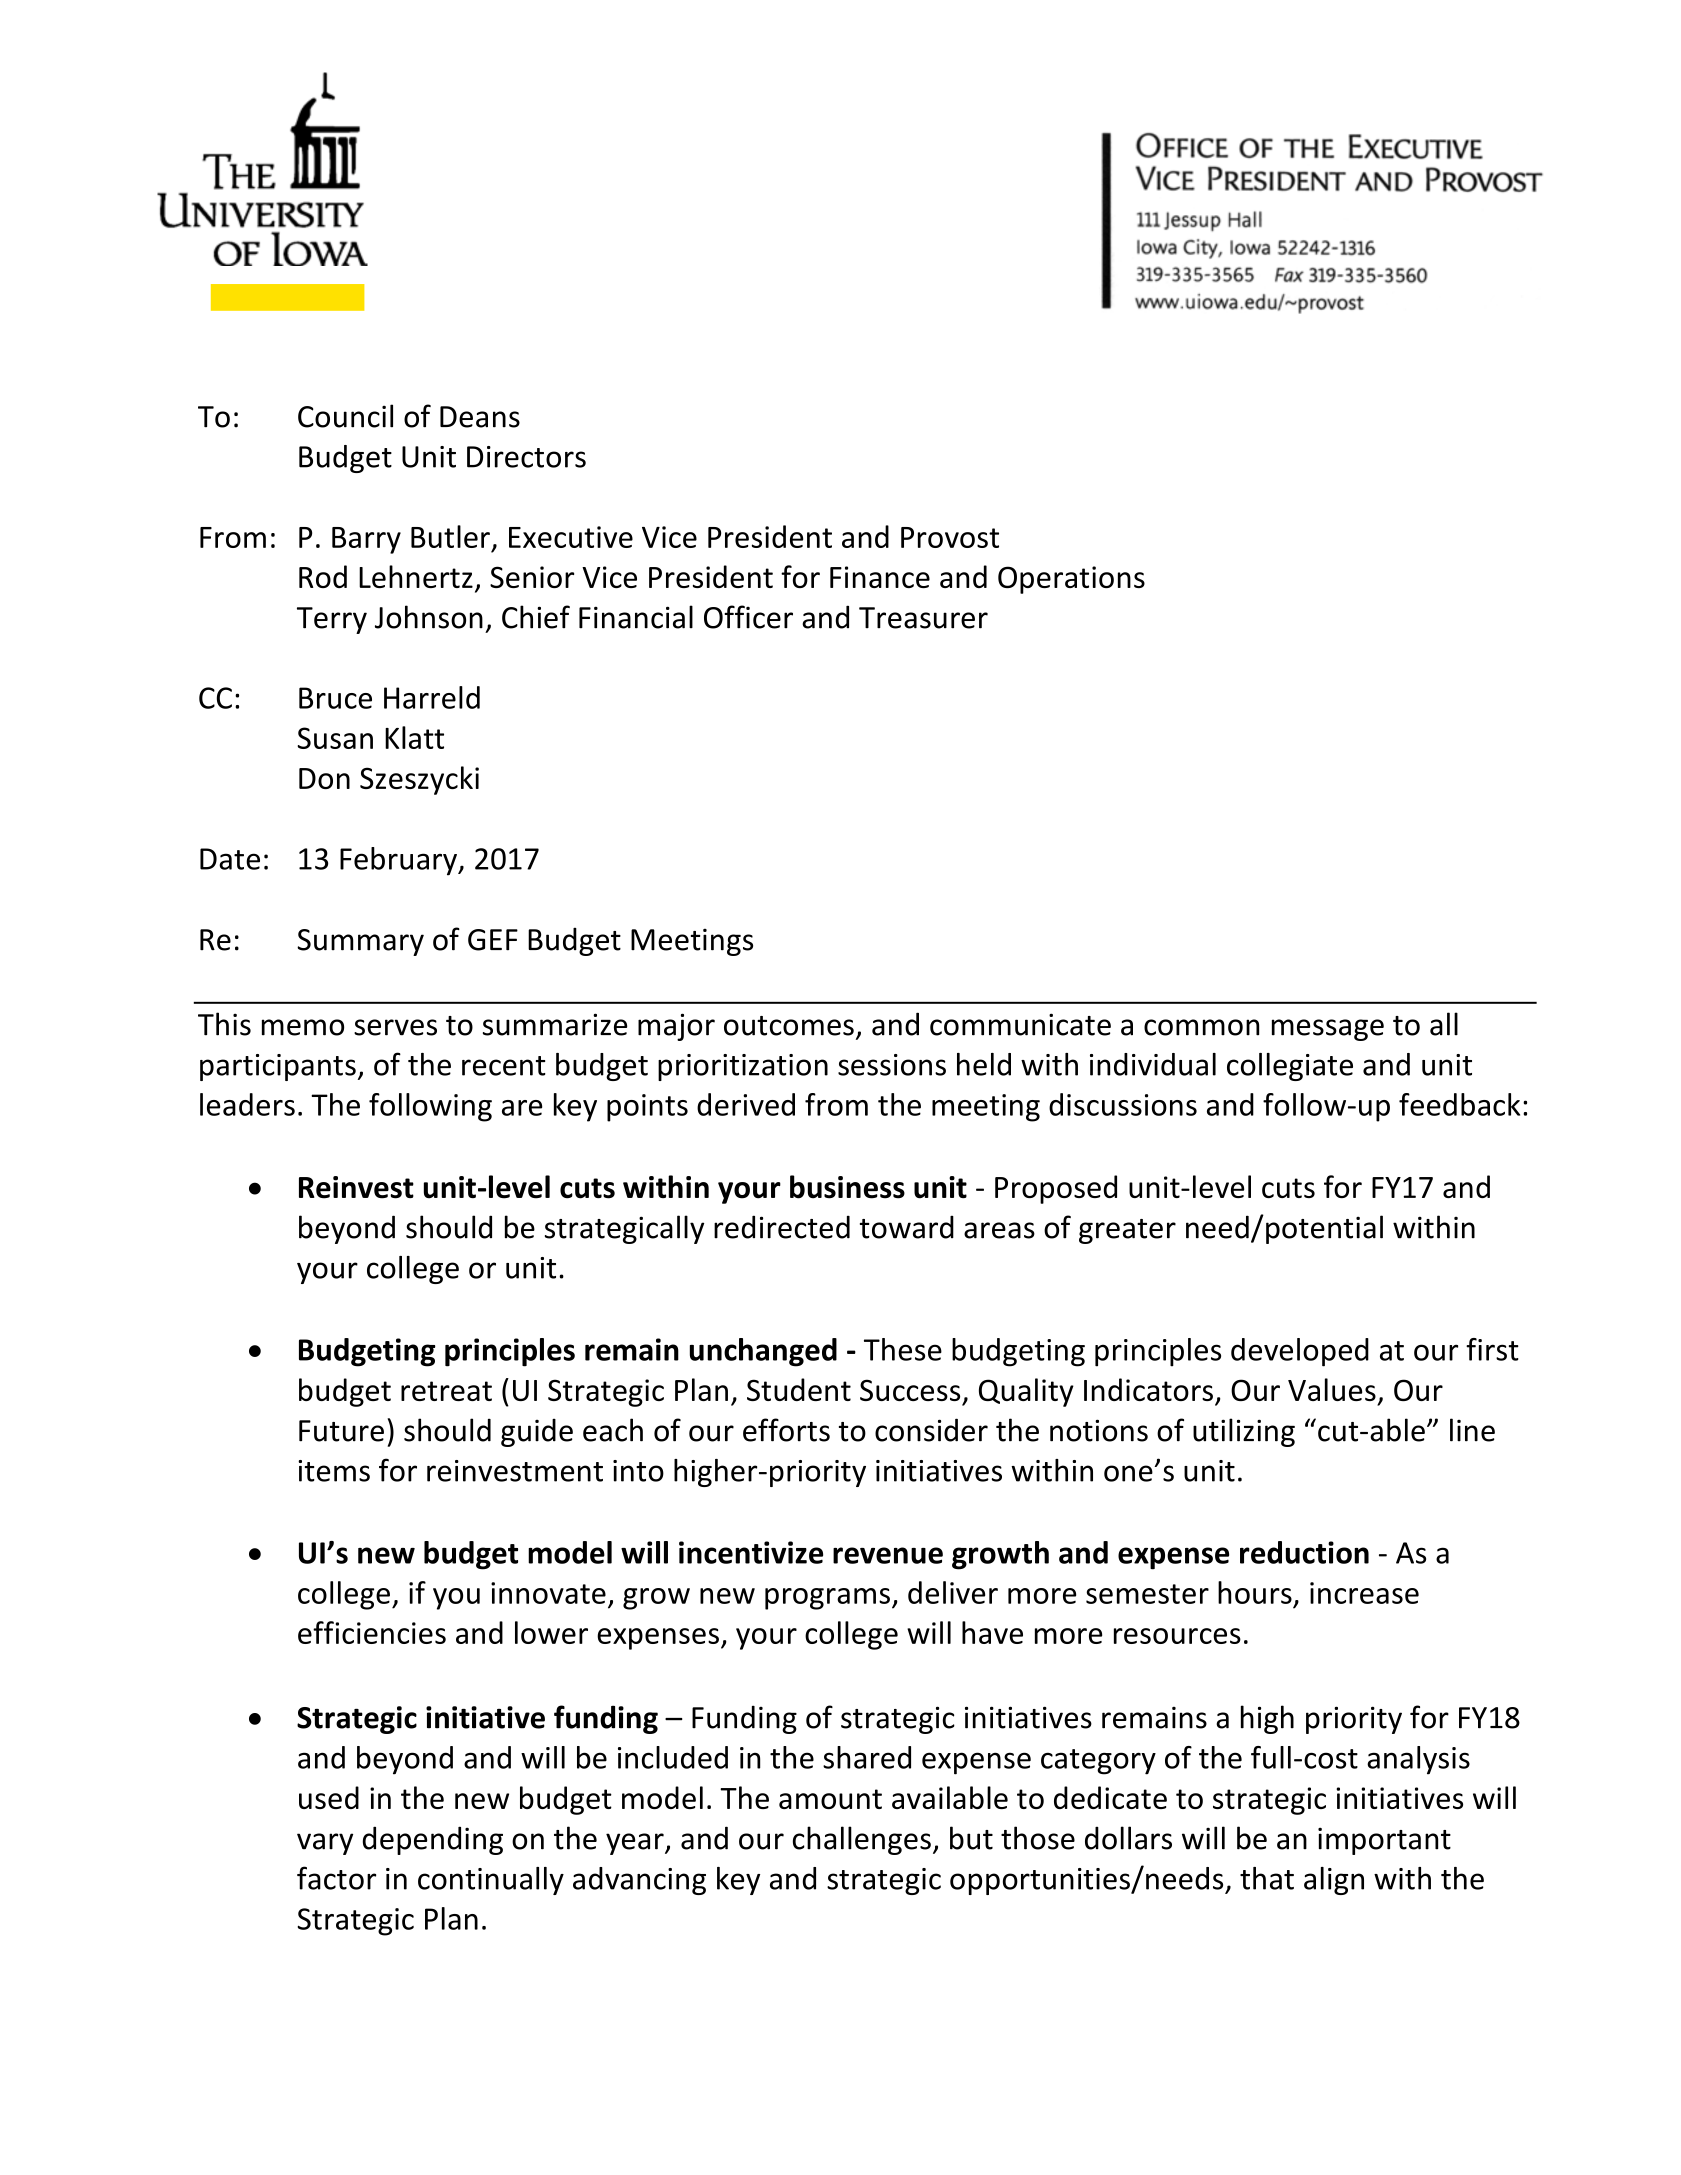  I want to click on serves, so click(395, 1027).
